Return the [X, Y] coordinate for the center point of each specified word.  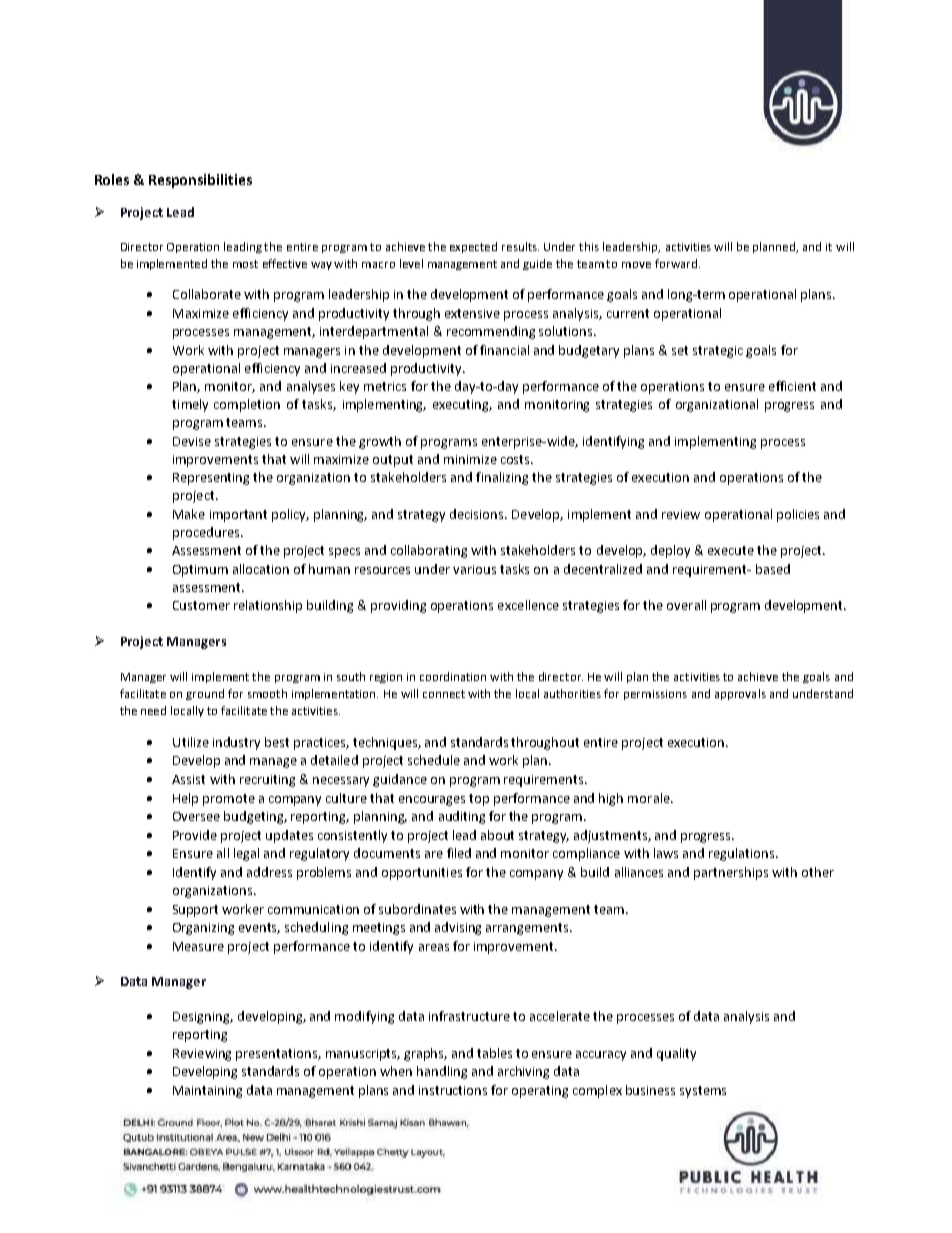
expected [473, 247]
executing [462, 406]
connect [444, 694]
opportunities [422, 874]
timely [190, 405]
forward [676, 263]
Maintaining [207, 1092]
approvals [740, 694]
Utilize [191, 742]
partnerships [731, 873]
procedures [207, 533]
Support [195, 911]
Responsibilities [200, 181]
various [474, 569]
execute [731, 550]
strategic [718, 352]
